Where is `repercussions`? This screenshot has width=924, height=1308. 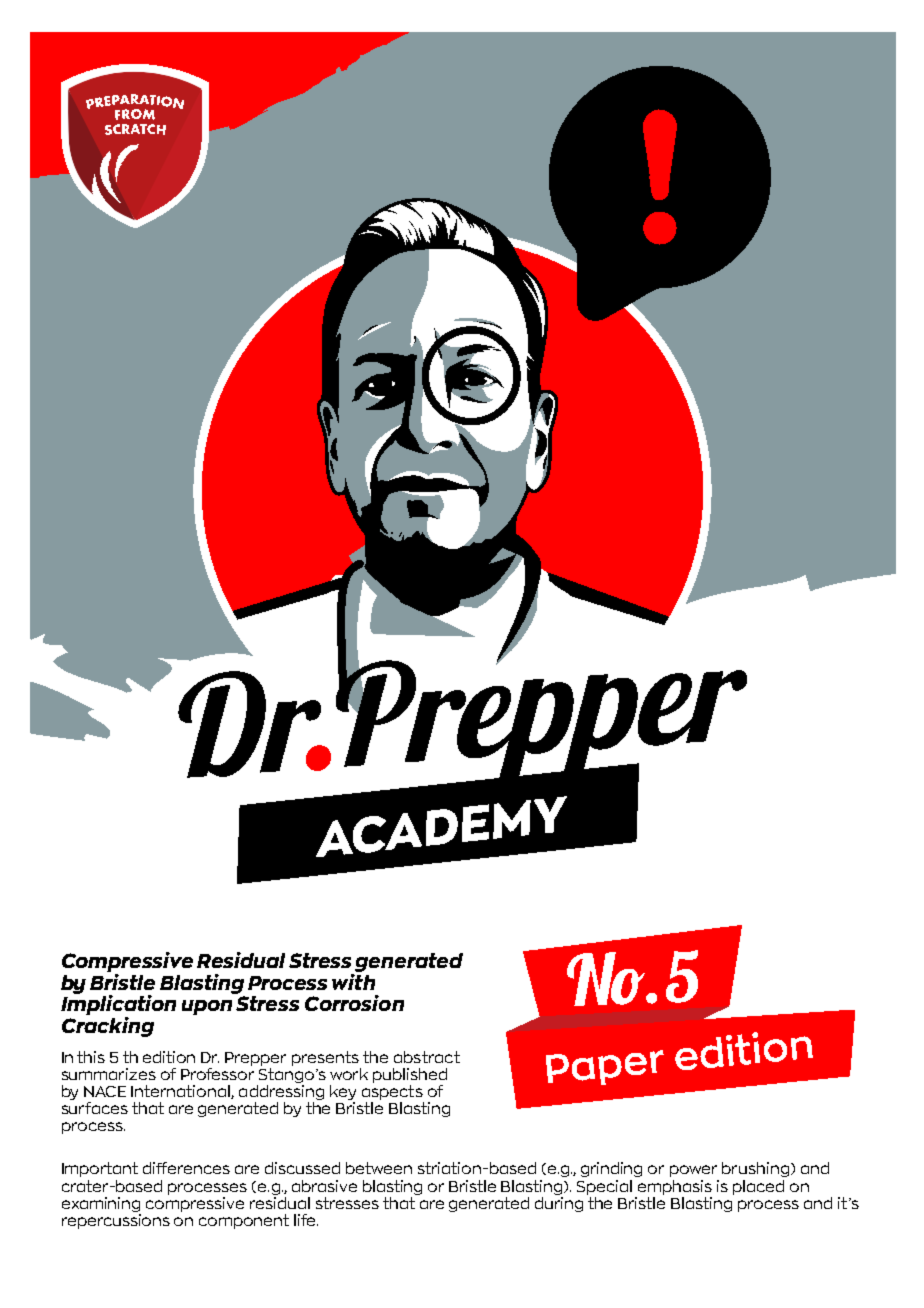 repercussions is located at coordinates (116, 1220).
